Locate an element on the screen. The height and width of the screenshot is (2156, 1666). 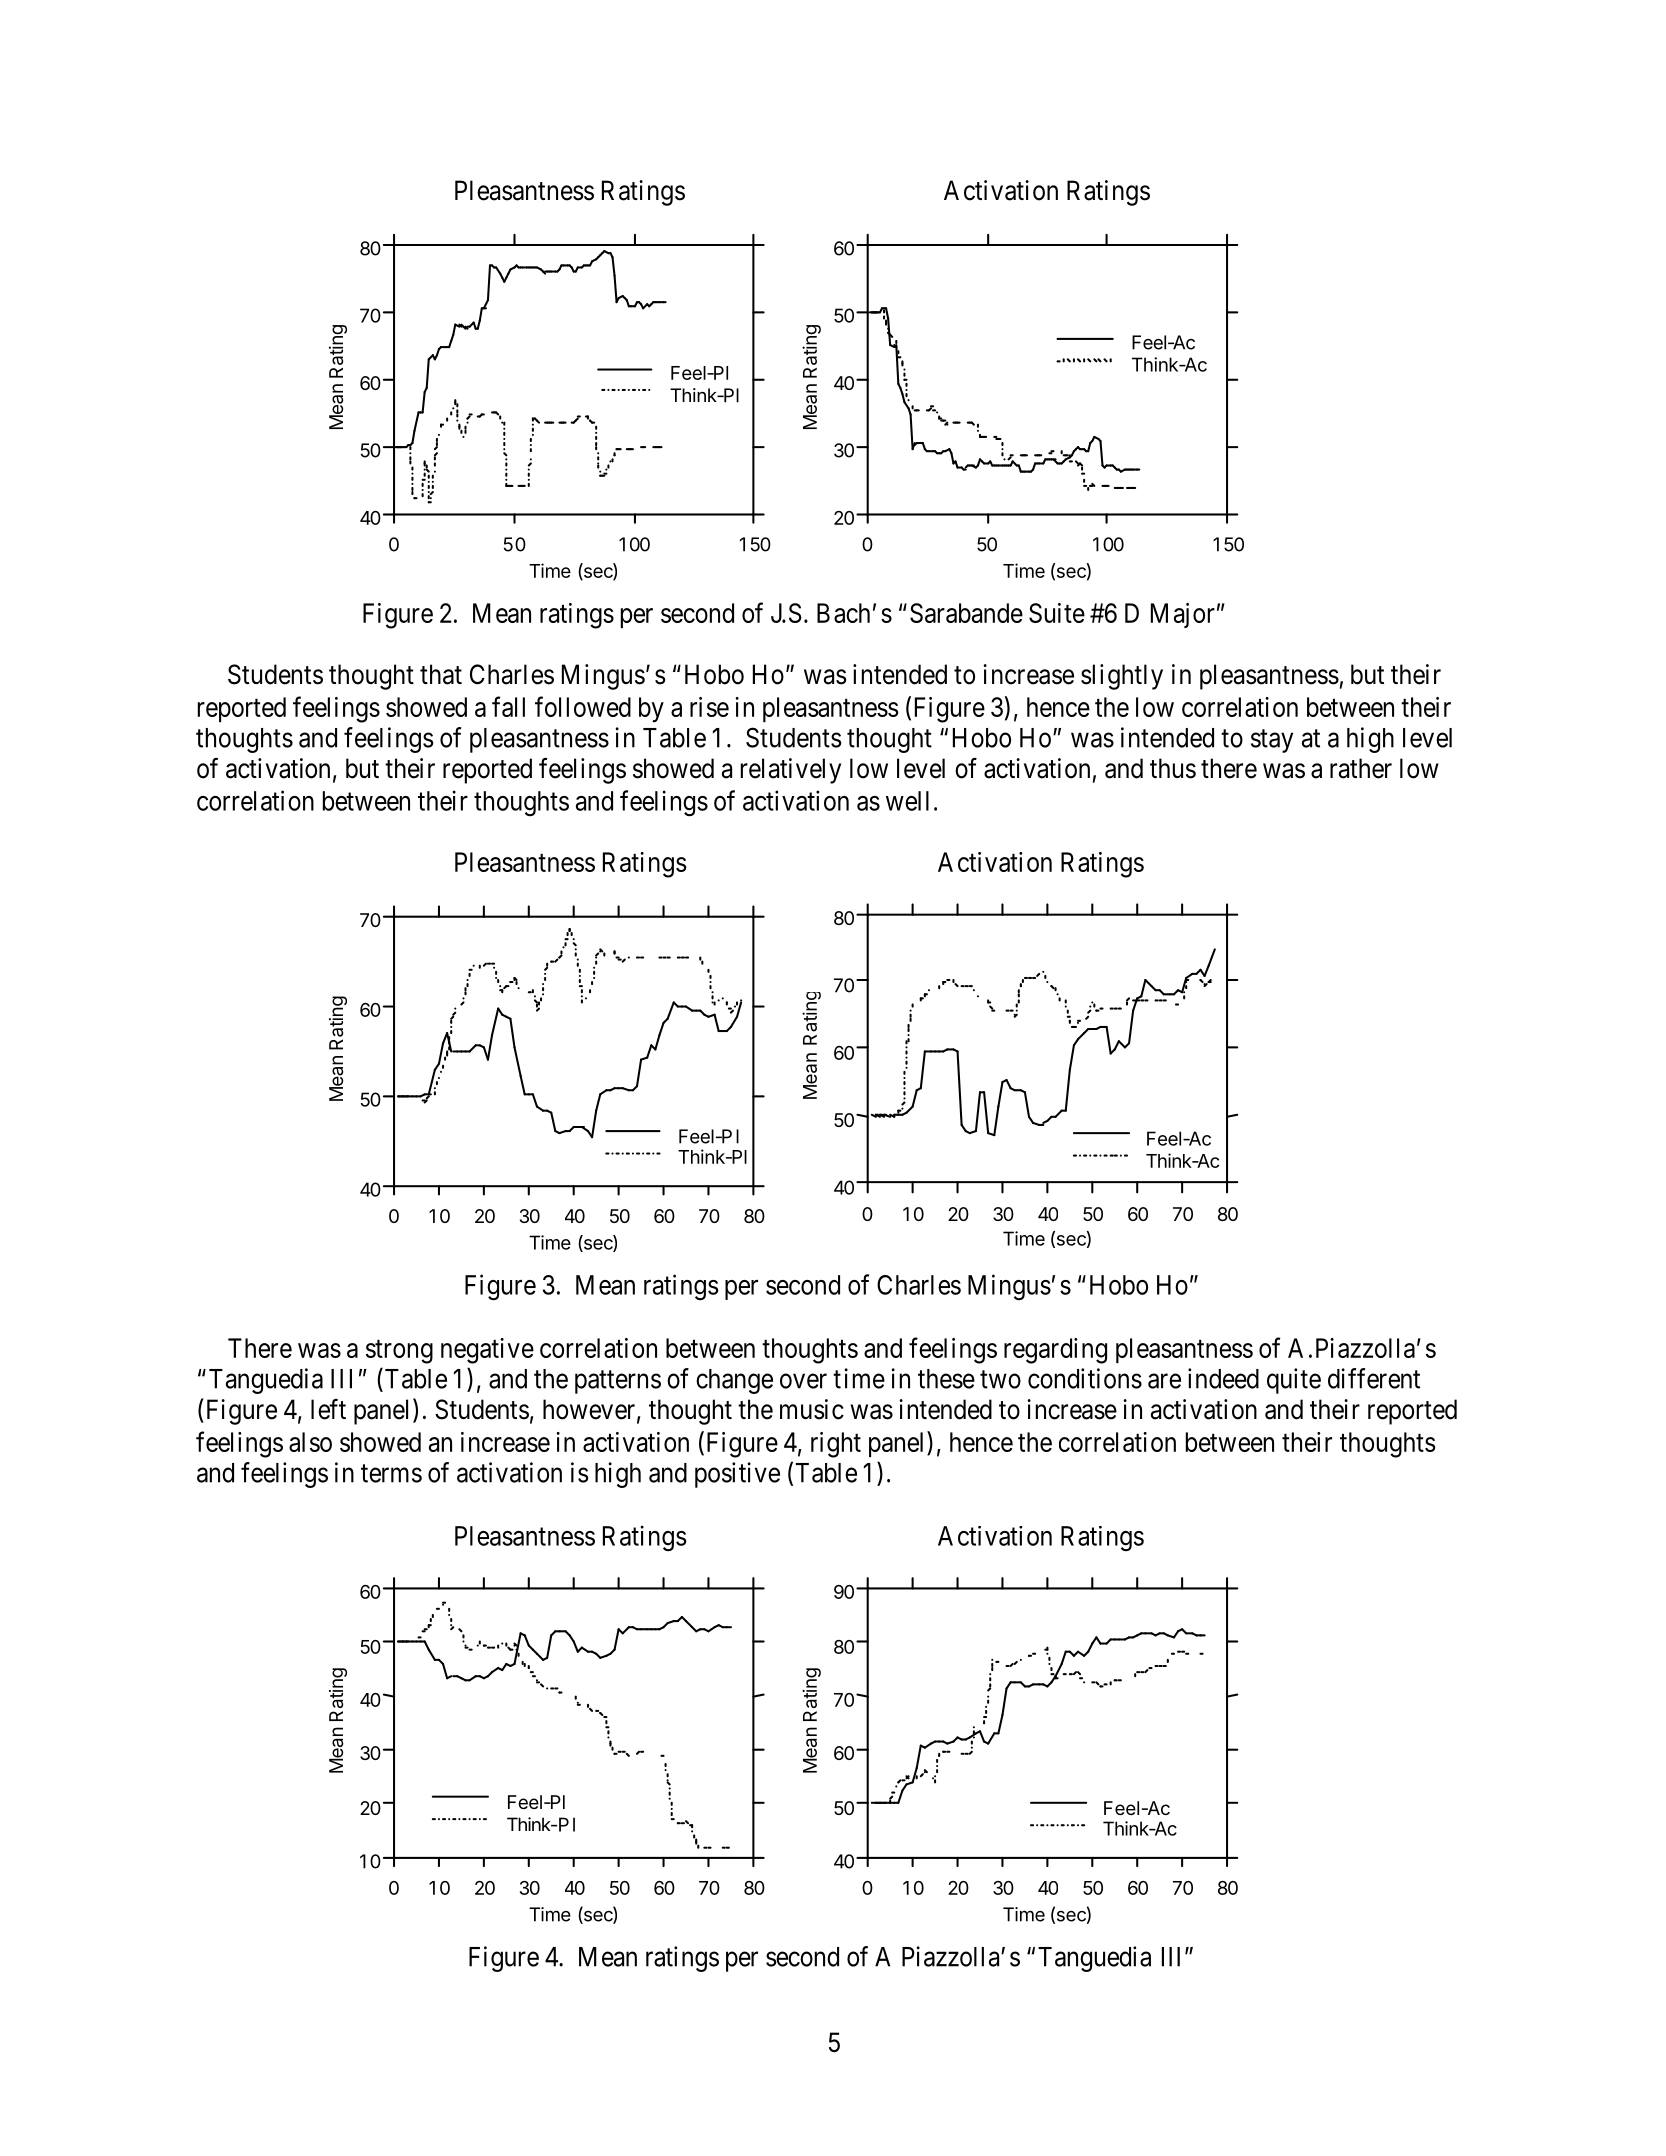
that is located at coordinates (441, 674).
